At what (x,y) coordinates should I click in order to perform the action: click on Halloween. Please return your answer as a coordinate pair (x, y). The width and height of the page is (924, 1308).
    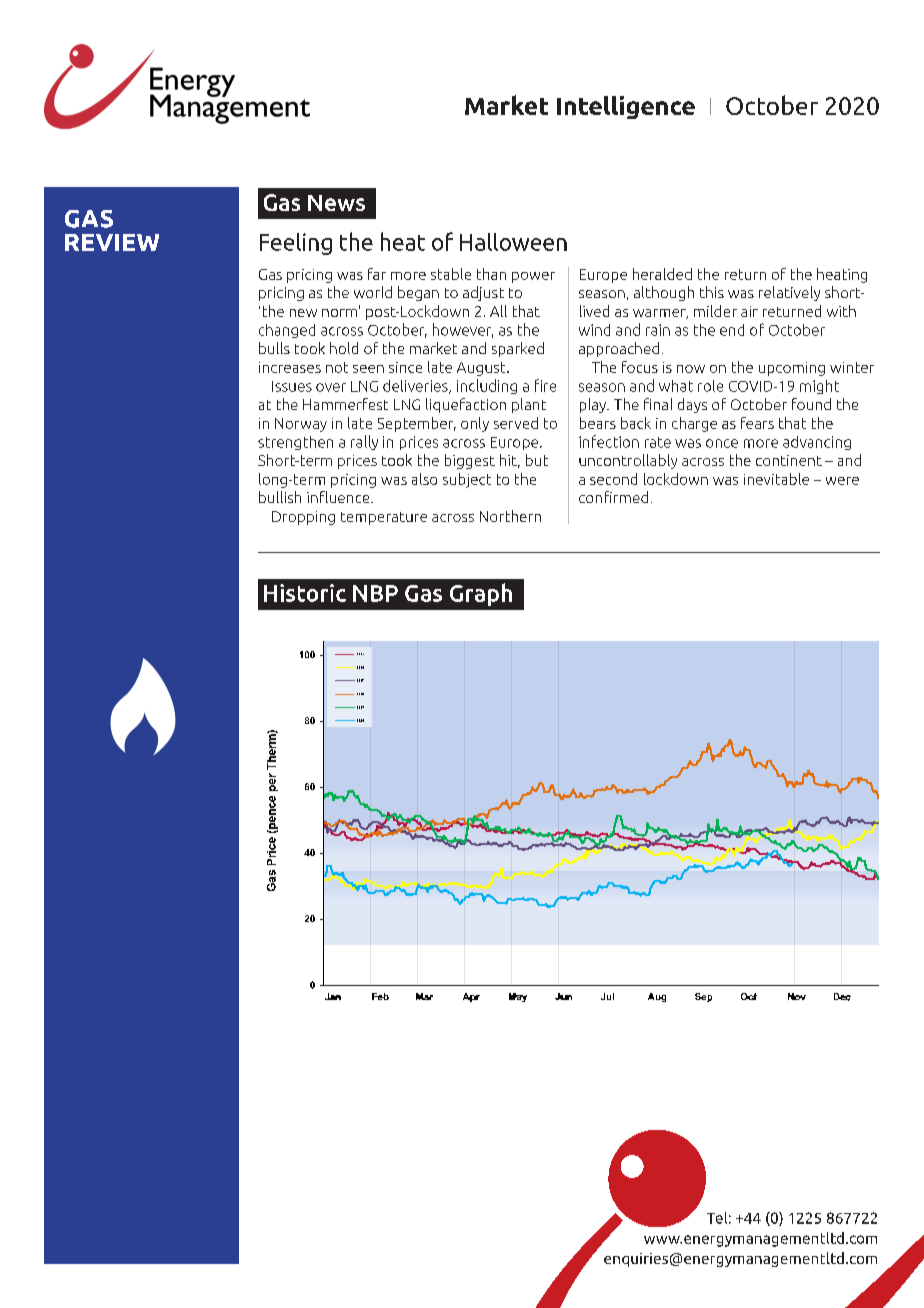
    Looking at the image, I should click on (513, 242).
